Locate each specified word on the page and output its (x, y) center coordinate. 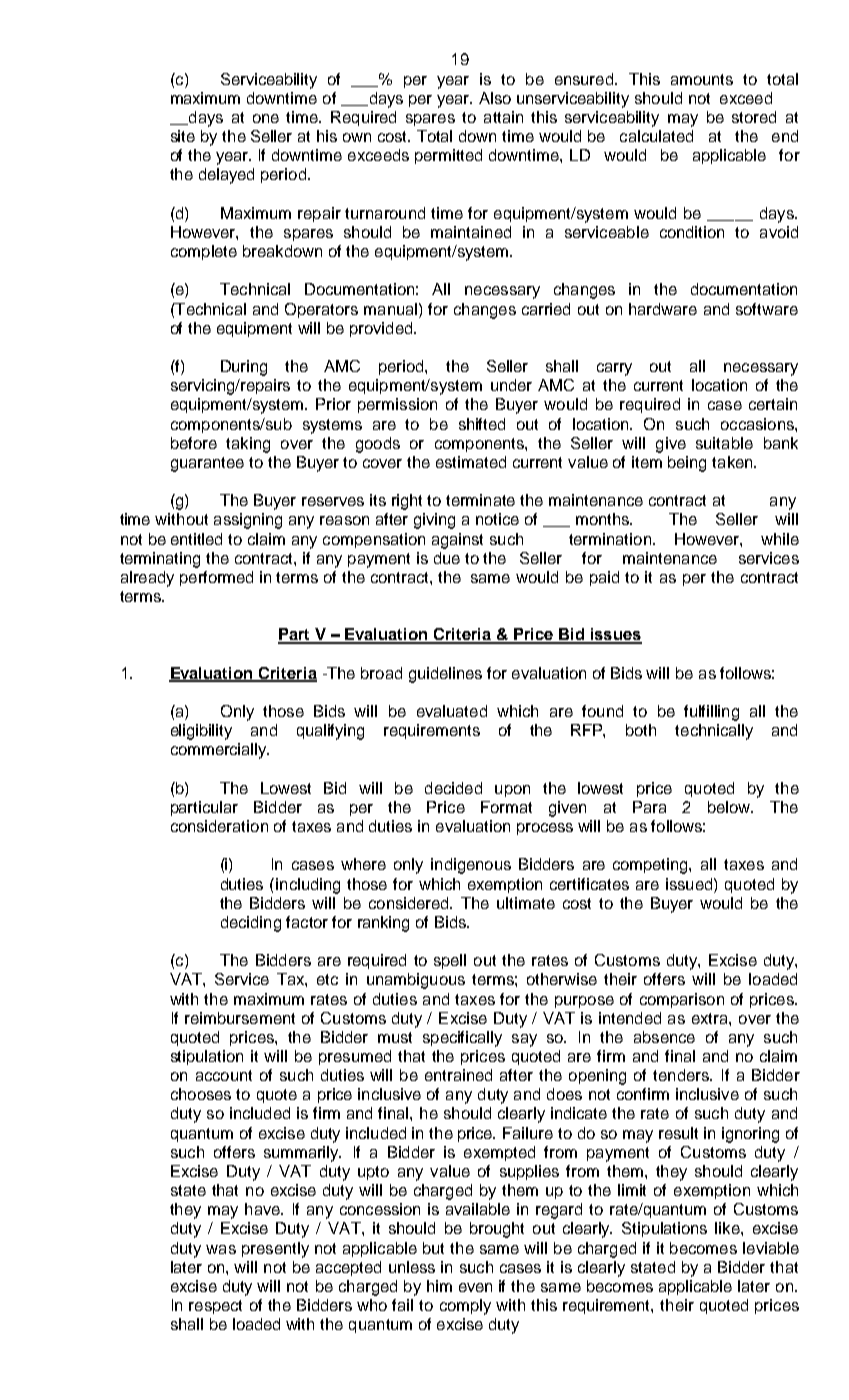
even (475, 1287)
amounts (702, 79)
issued (690, 884)
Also (495, 98)
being (687, 464)
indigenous (471, 866)
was (221, 1249)
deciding (251, 924)
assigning (248, 521)
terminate (480, 500)
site (183, 136)
